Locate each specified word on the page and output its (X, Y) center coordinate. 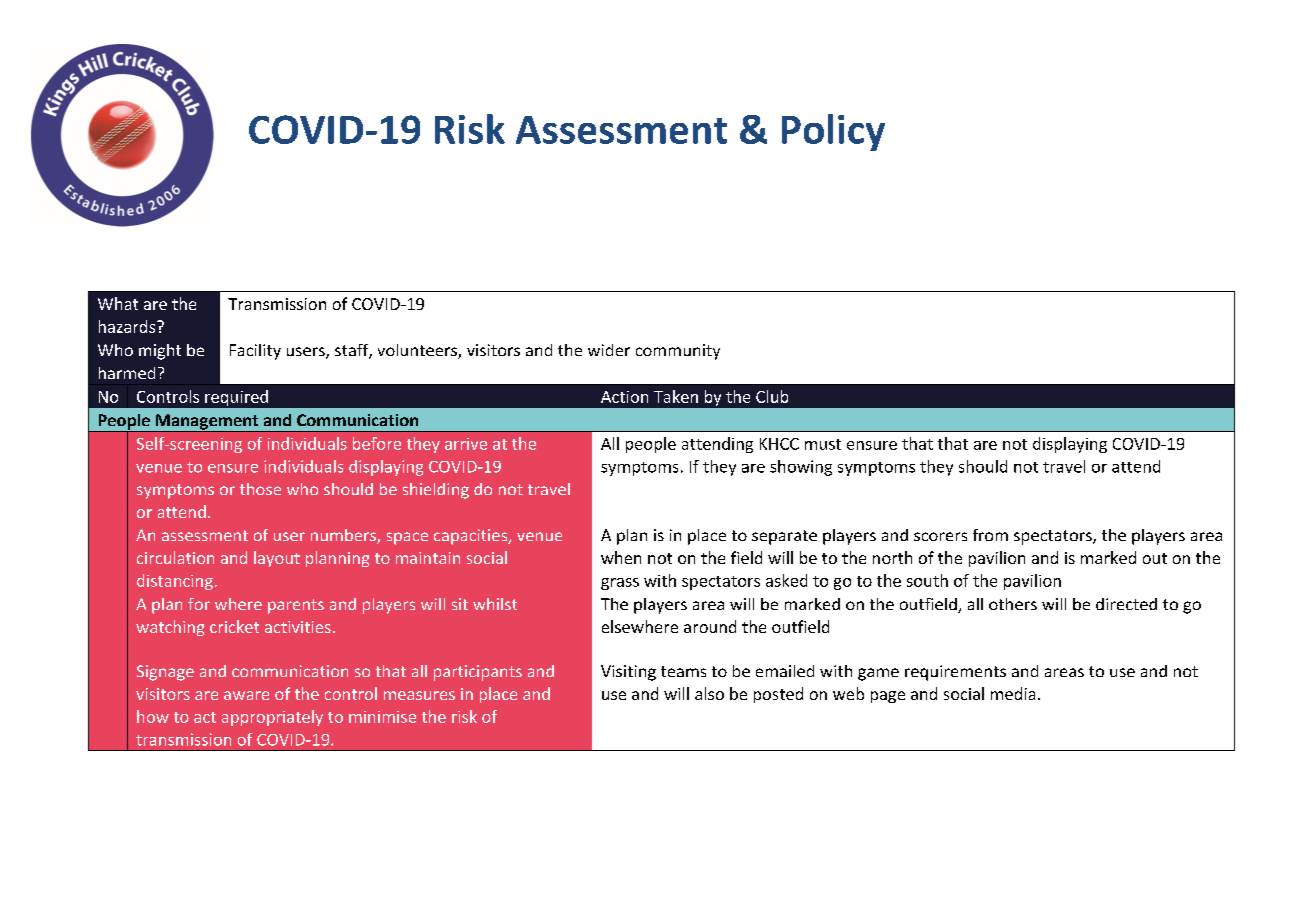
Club (772, 396)
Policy (833, 132)
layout (277, 559)
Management (207, 423)
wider (609, 350)
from (990, 535)
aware (246, 695)
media (1013, 693)
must (823, 444)
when (621, 557)
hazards (128, 326)
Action (624, 397)
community (678, 352)
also (709, 693)
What (118, 303)
